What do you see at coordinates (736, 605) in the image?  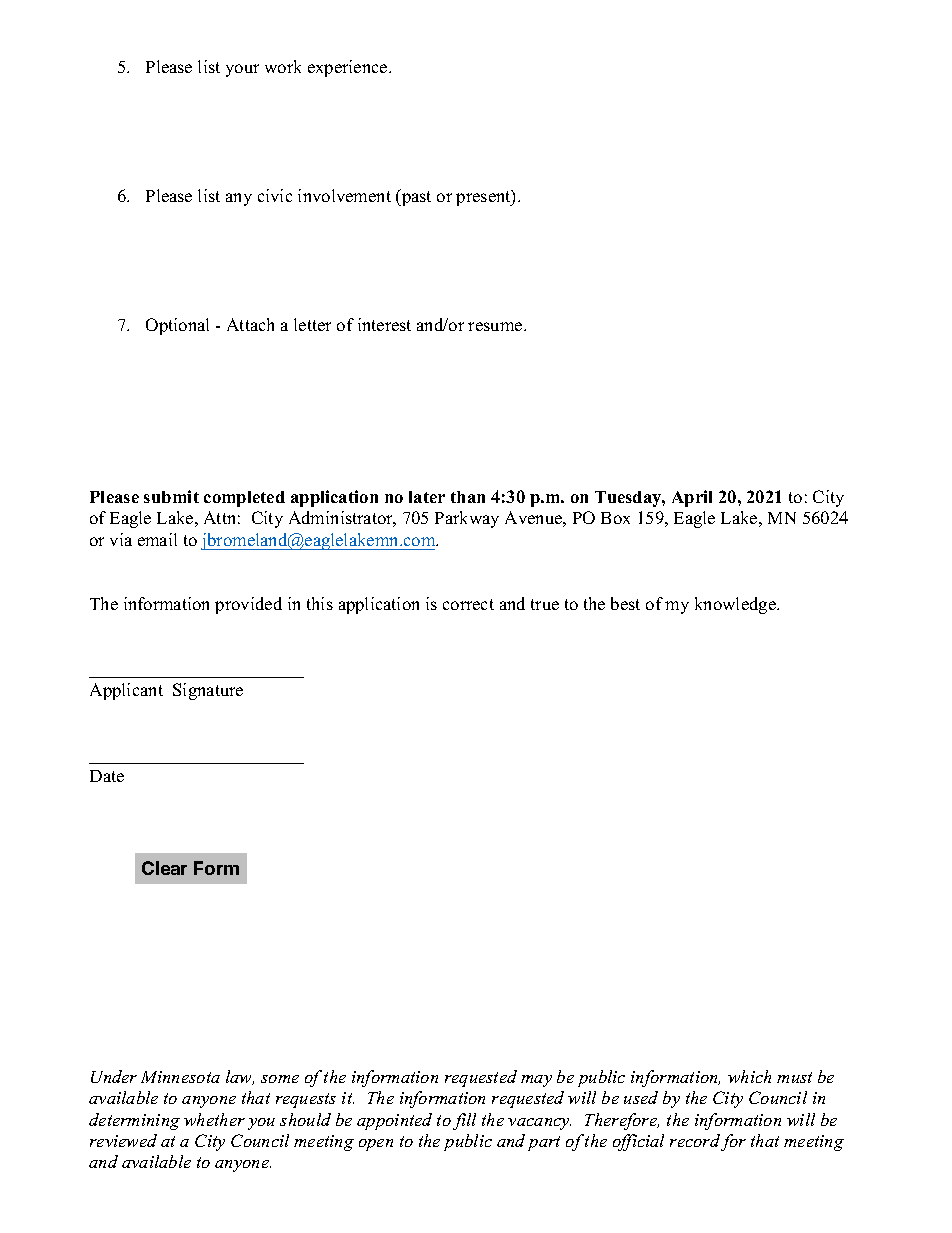 I see `knowledge` at bounding box center [736, 605].
